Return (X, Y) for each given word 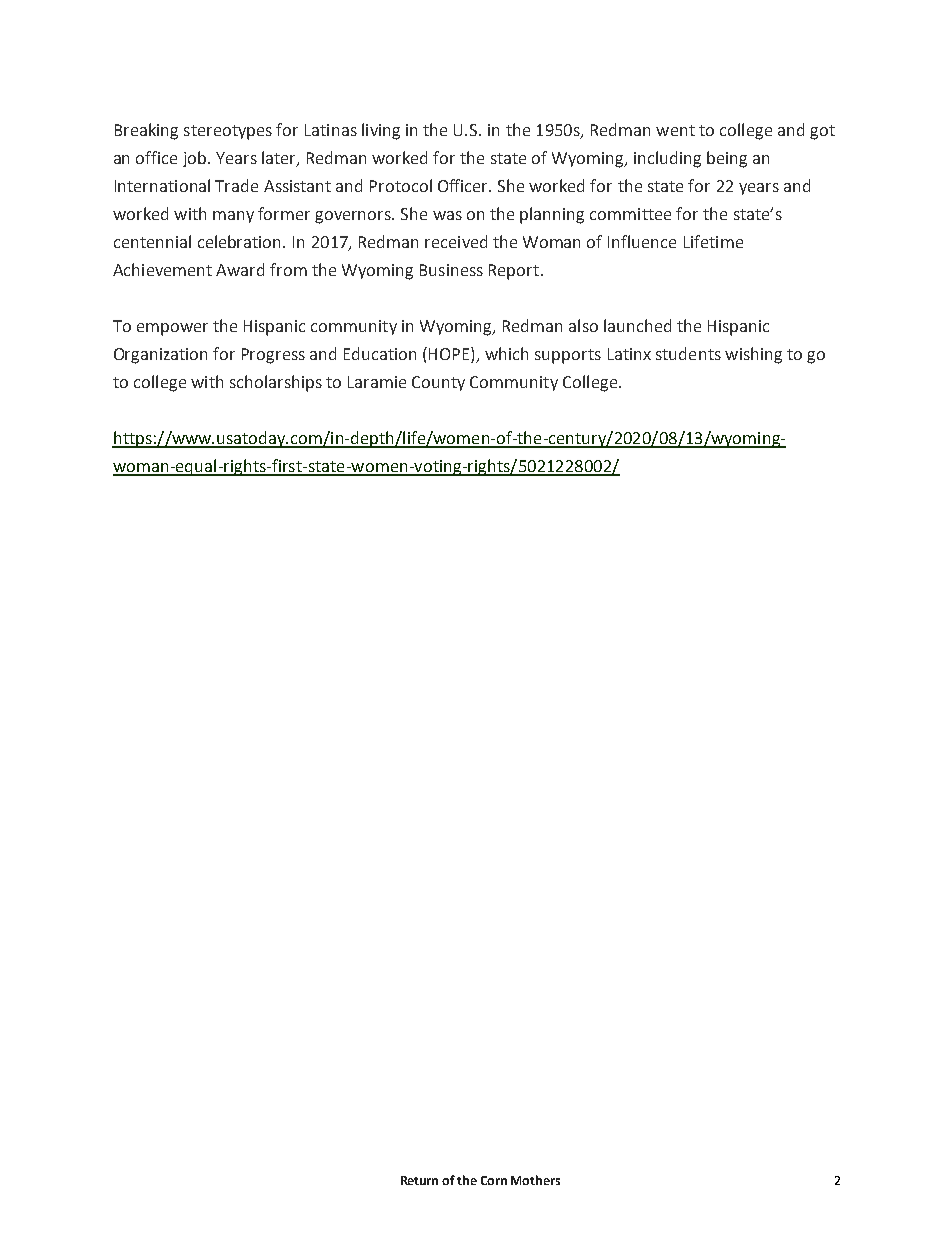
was (447, 215)
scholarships (276, 383)
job (196, 159)
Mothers (535, 1180)
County (438, 383)
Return (419, 1180)
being (727, 159)
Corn (494, 1180)
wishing (753, 355)
